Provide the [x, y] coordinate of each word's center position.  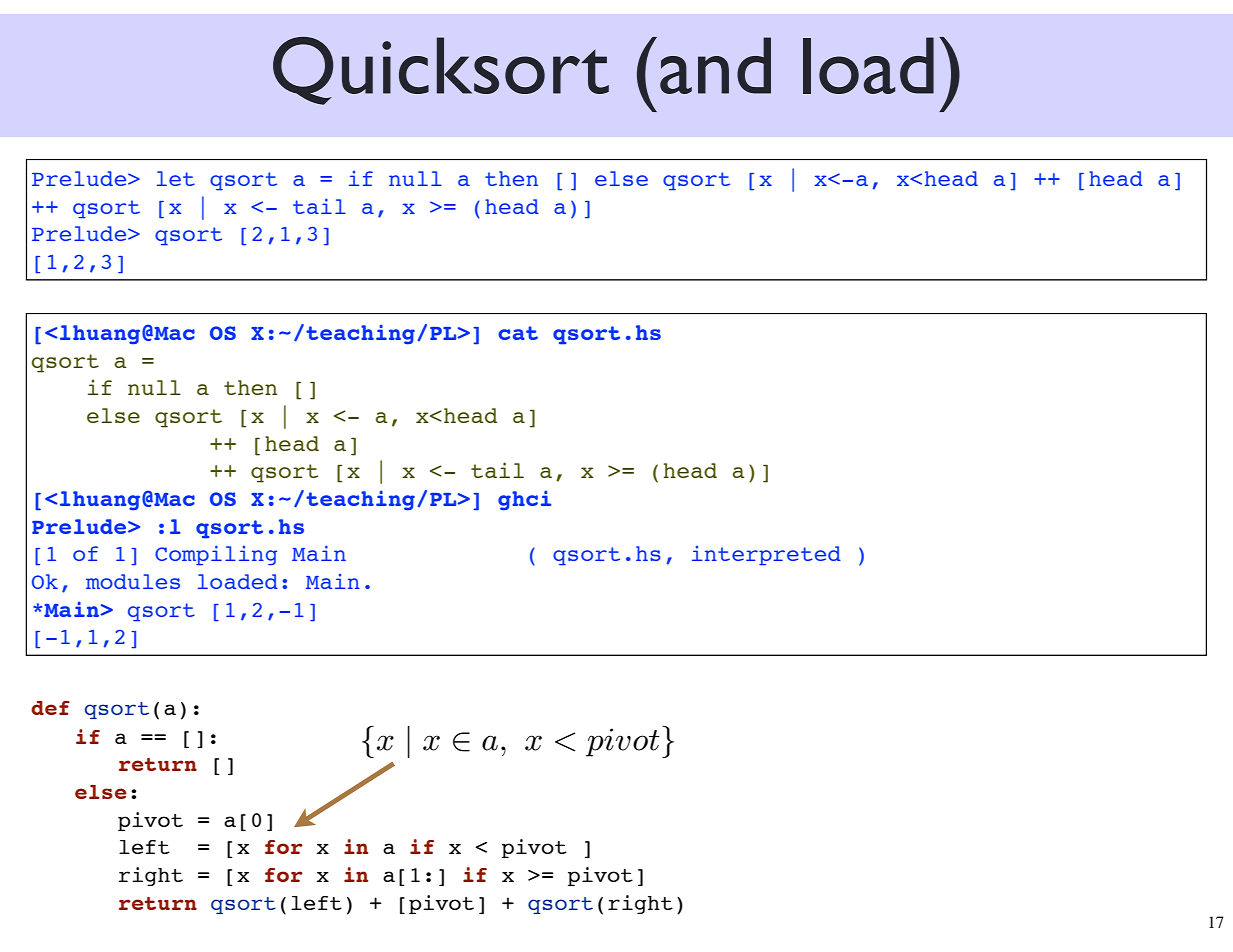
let [176, 178]
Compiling [216, 555]
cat [518, 333]
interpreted [766, 556]
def [50, 708]
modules [133, 581]
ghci [524, 500]
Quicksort [441, 71]
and [715, 65]
